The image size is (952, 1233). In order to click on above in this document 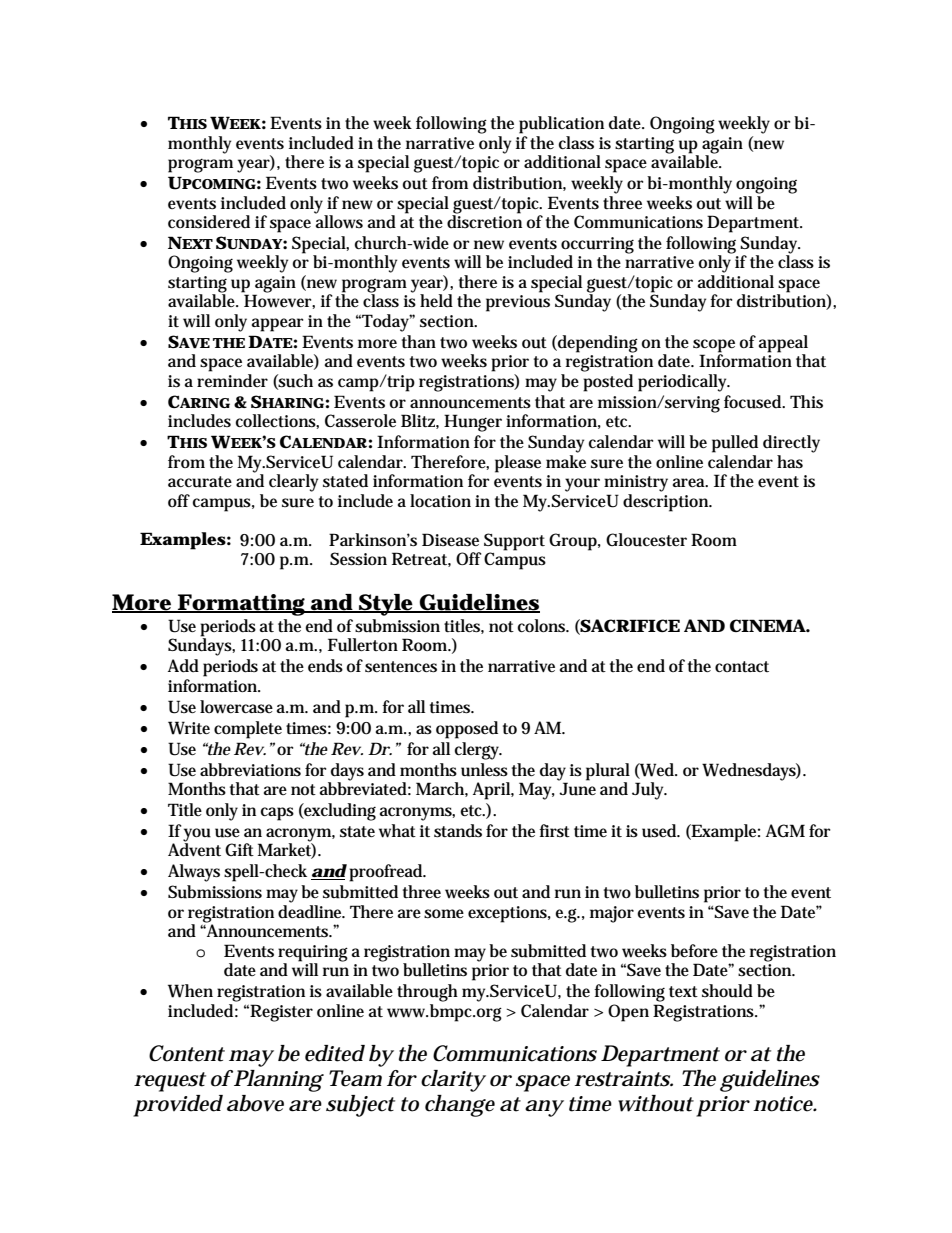, I will do `click(255, 1103)`.
